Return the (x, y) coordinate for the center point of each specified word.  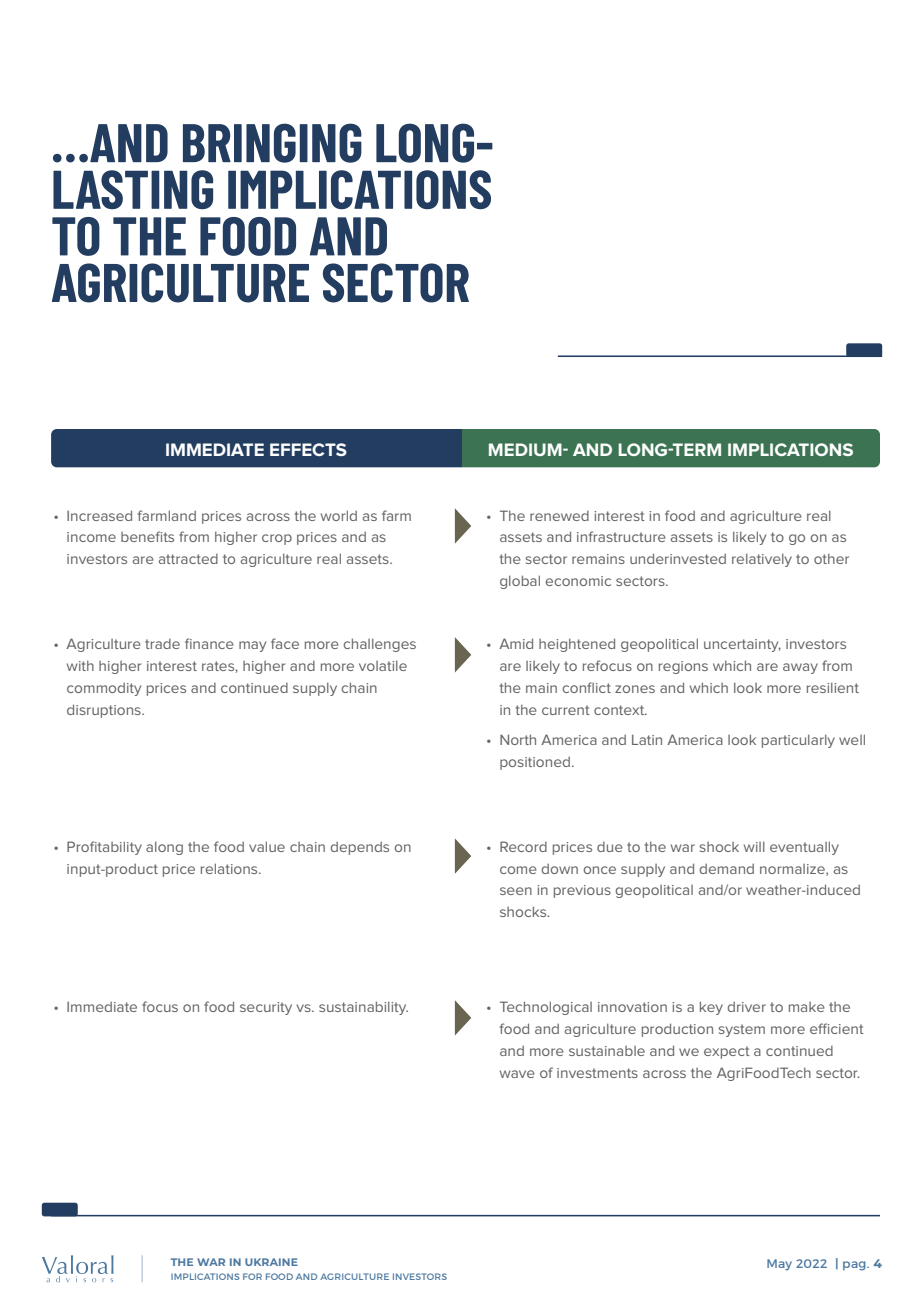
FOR (252, 1276)
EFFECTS (308, 449)
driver (746, 1007)
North (518, 739)
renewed (559, 516)
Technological (546, 1008)
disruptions (105, 711)
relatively (762, 560)
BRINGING (272, 143)
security (266, 1008)
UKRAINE (271, 1262)
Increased (99, 515)
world (339, 515)
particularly (798, 741)
